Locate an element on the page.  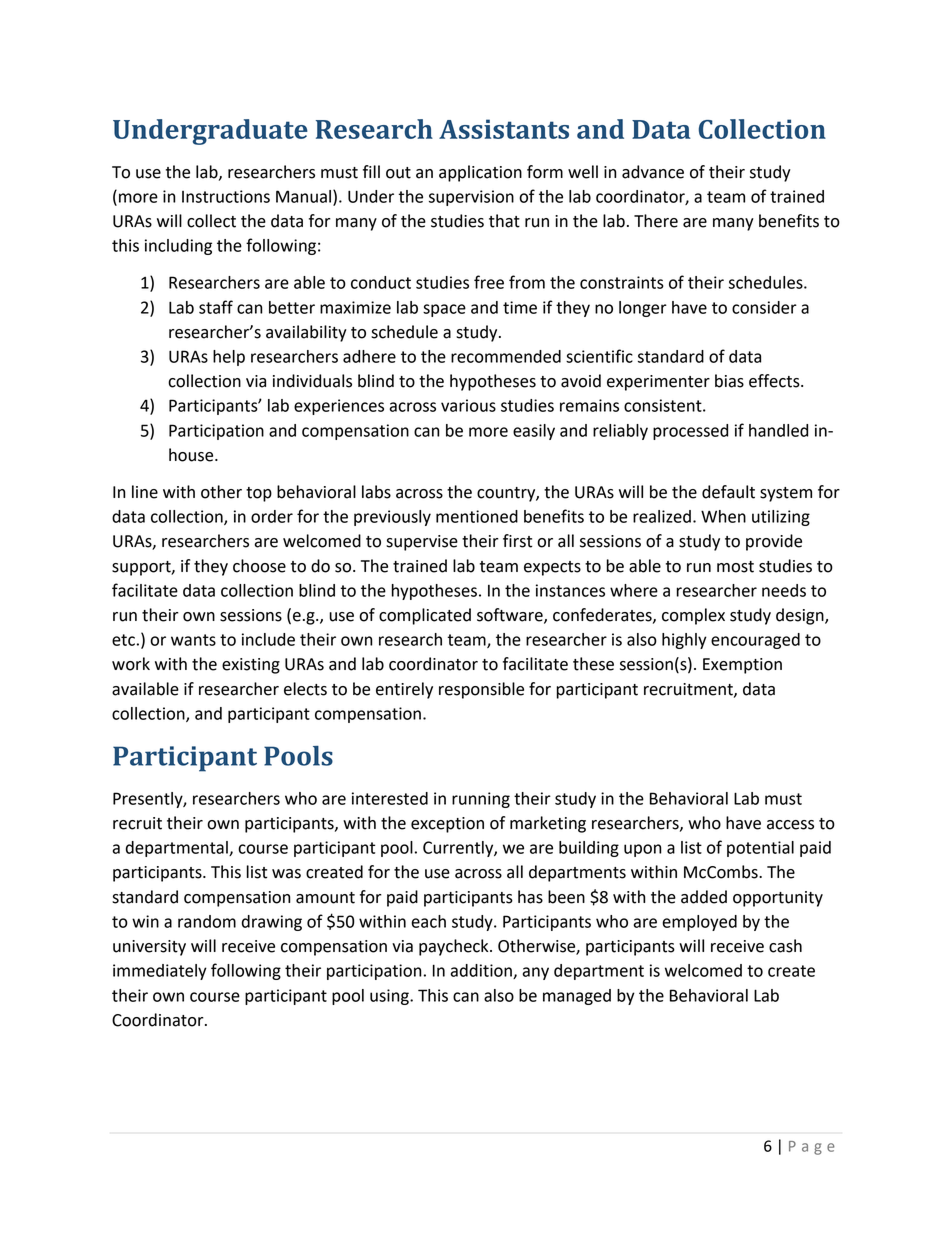
immediately is located at coordinates (160, 972).
